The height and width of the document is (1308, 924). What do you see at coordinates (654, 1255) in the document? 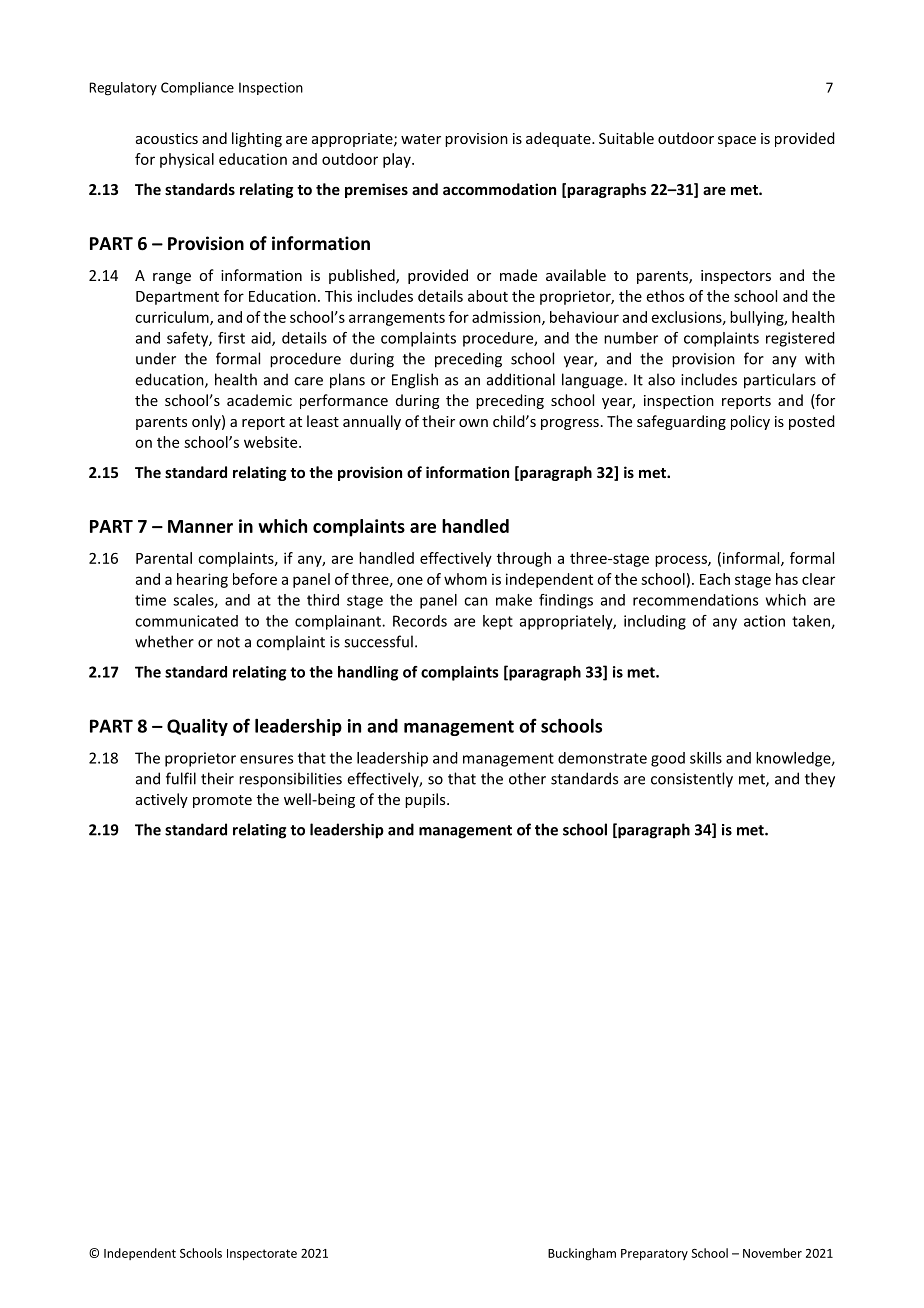
I see `Preparatory` at bounding box center [654, 1255].
